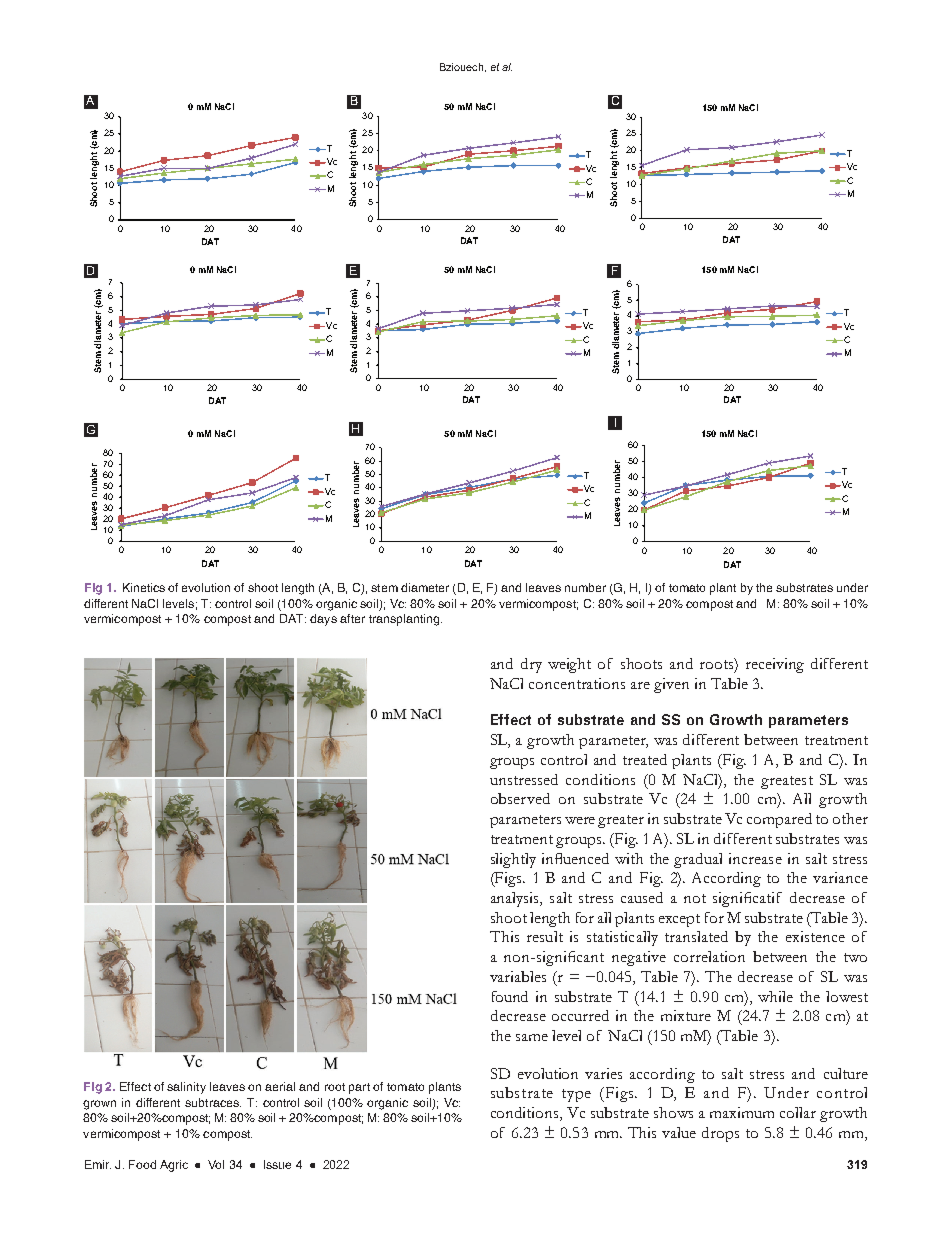 Image resolution: width=952 pixels, height=1233 pixels. I want to click on analysis, so click(516, 899).
